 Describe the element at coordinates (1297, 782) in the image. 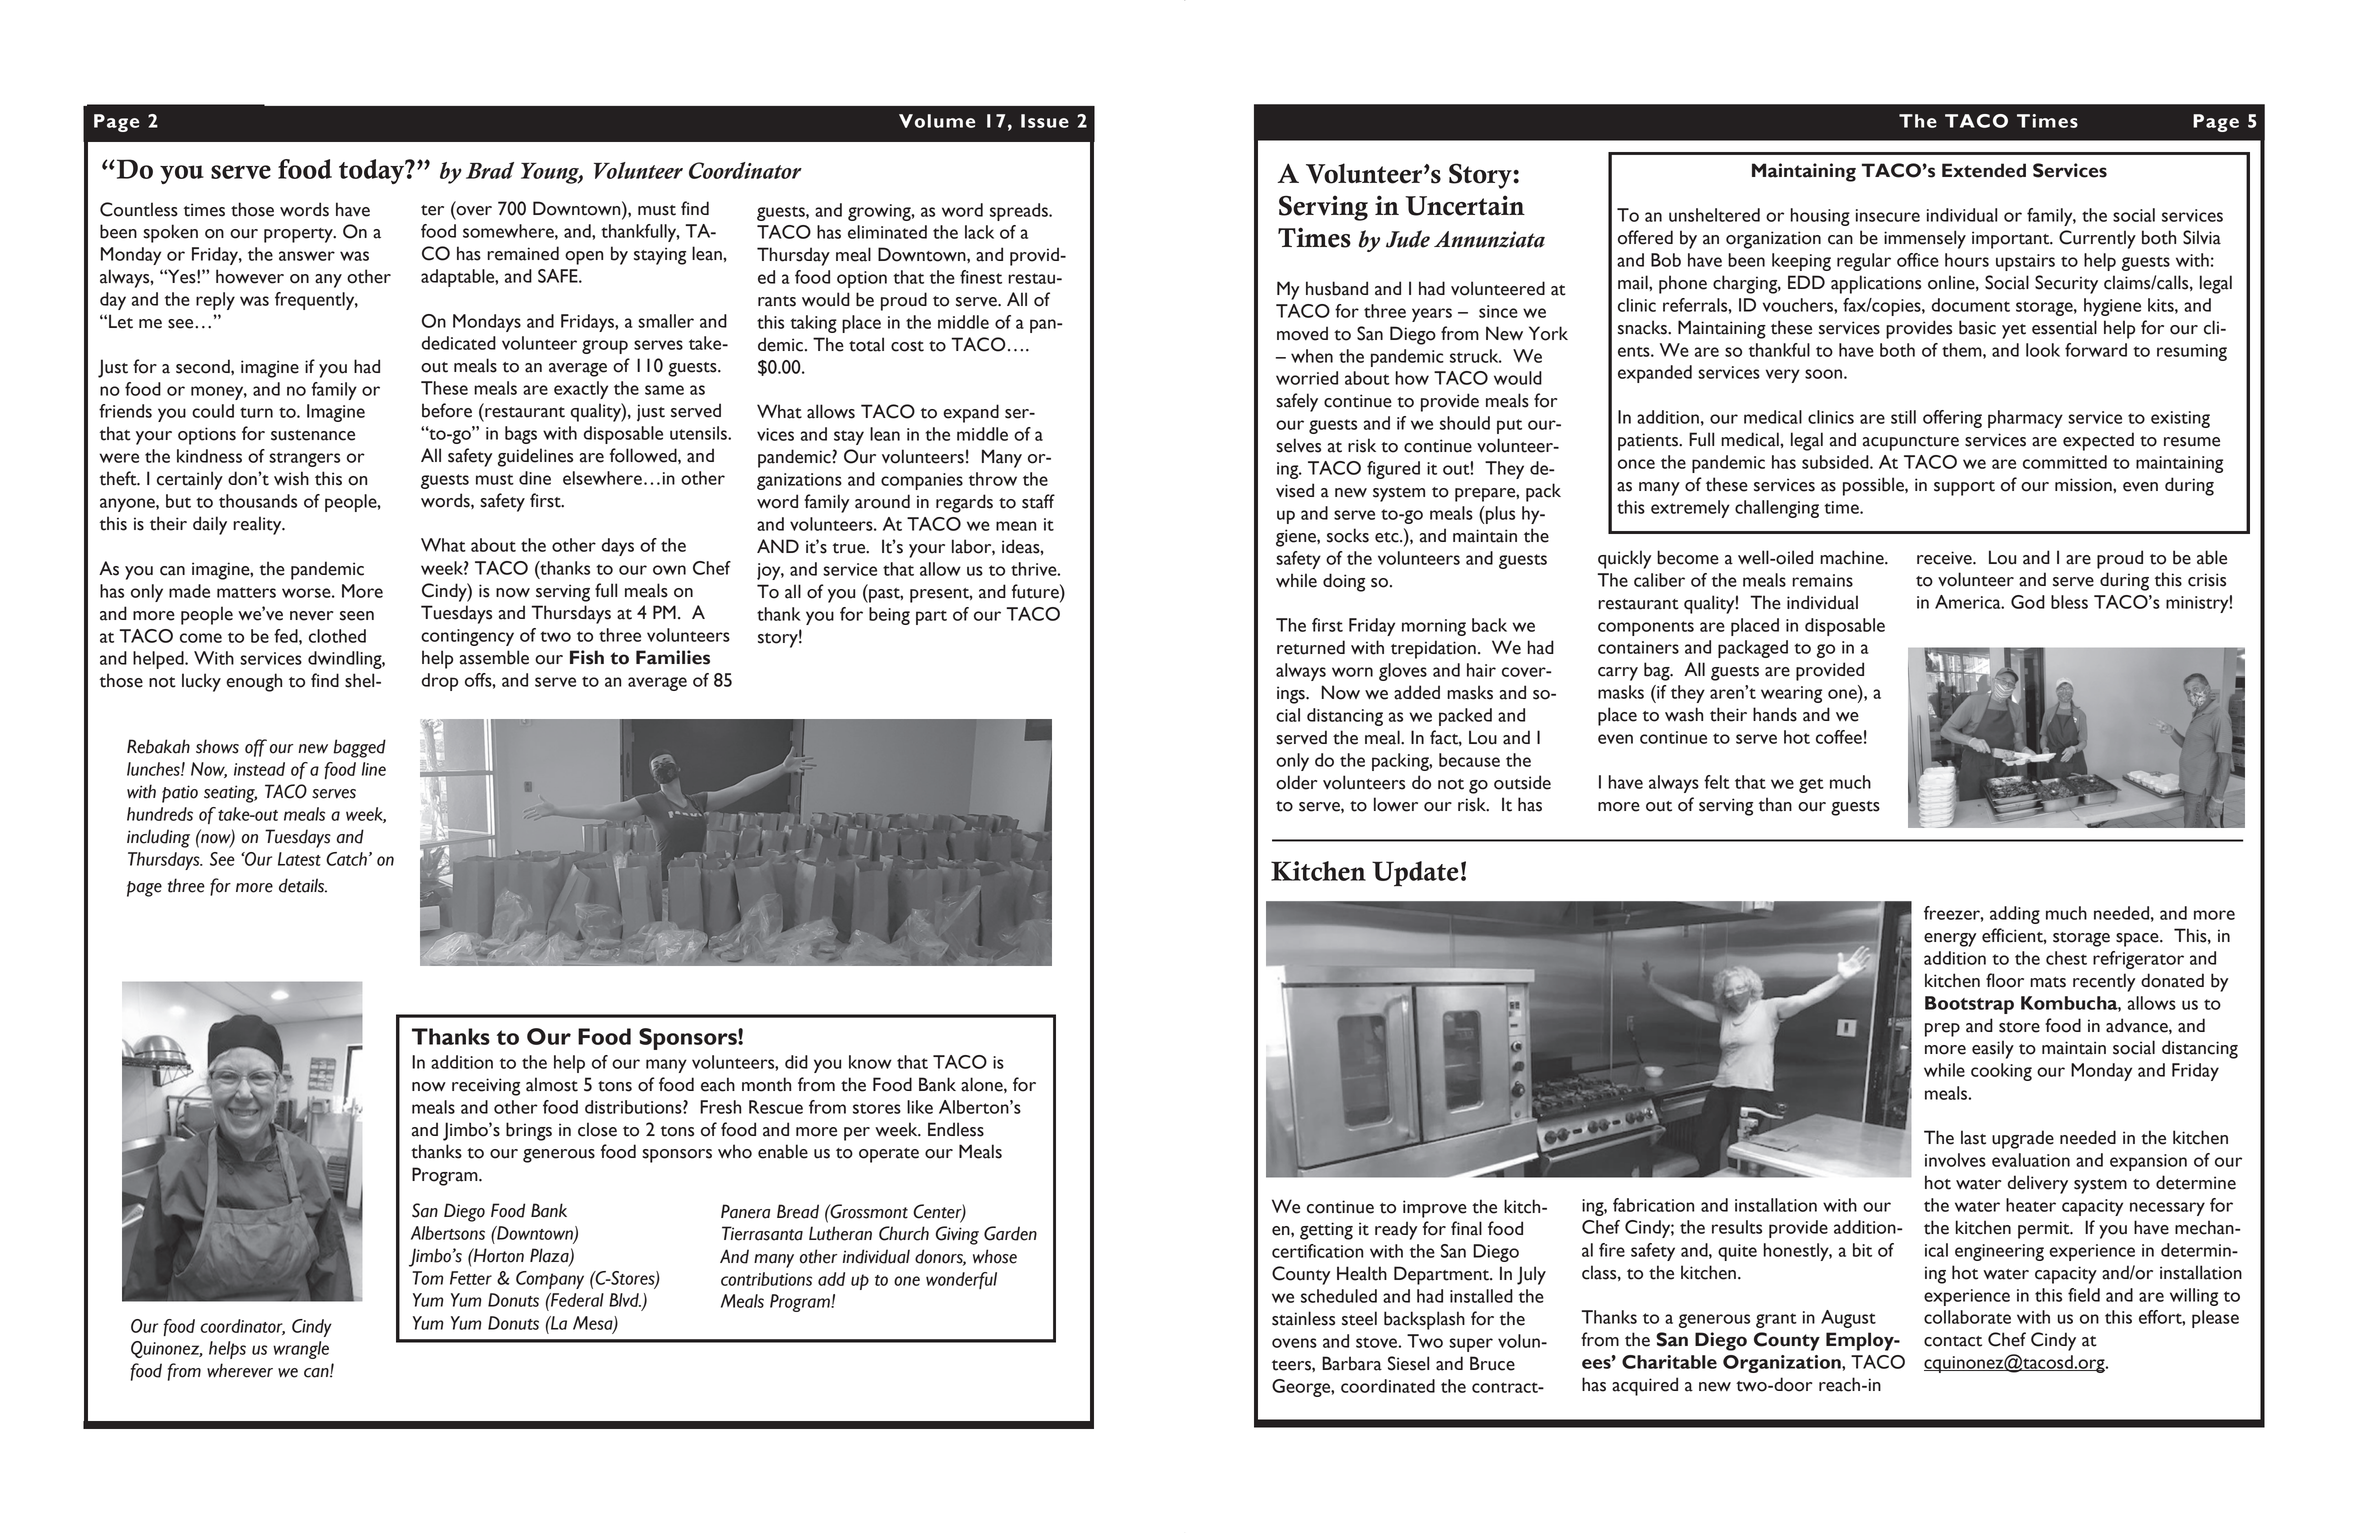

I see `older` at that location.
